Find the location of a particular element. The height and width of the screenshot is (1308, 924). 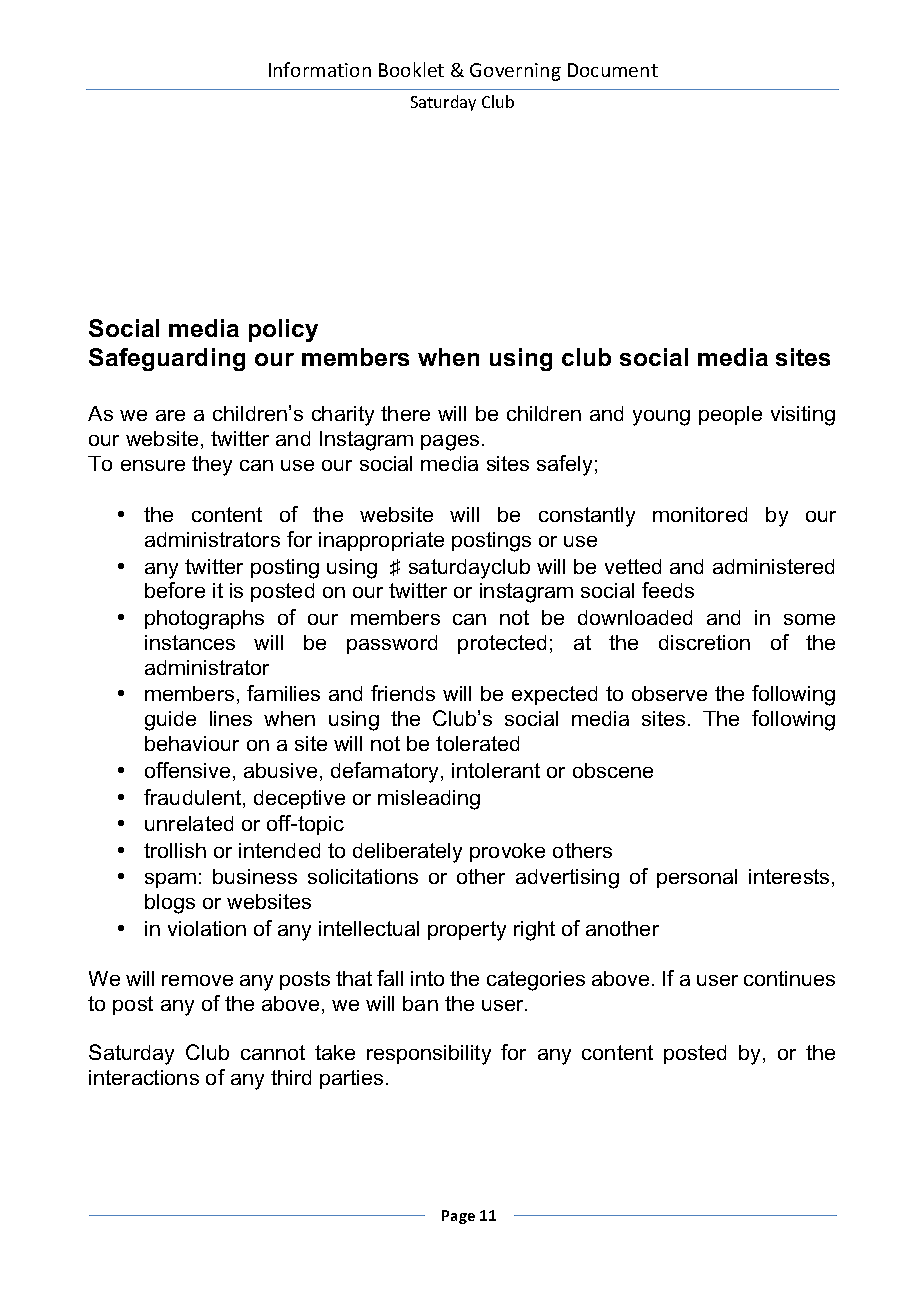

monitored is located at coordinates (700, 514).
